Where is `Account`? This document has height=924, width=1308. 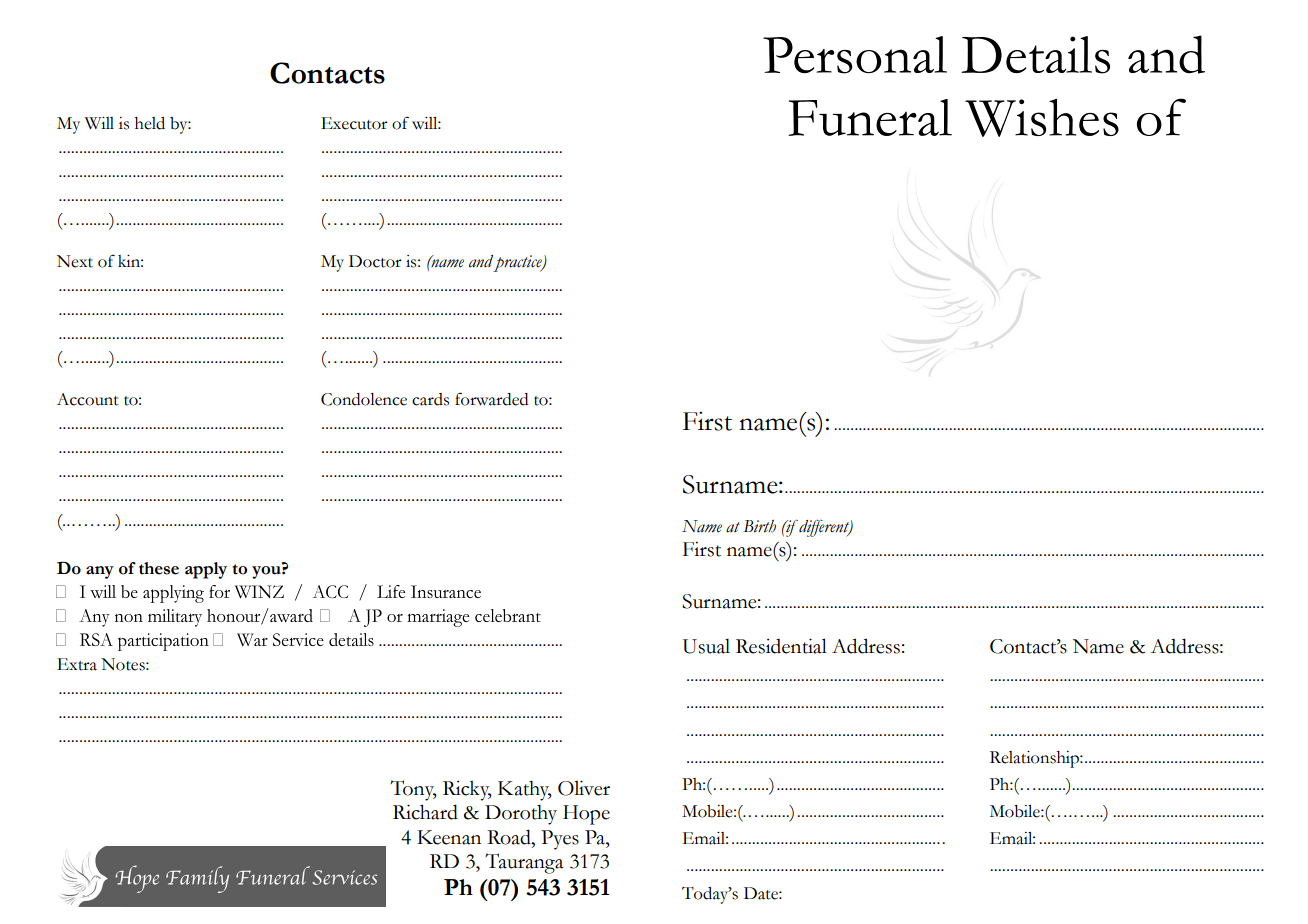 Account is located at coordinates (88, 399).
